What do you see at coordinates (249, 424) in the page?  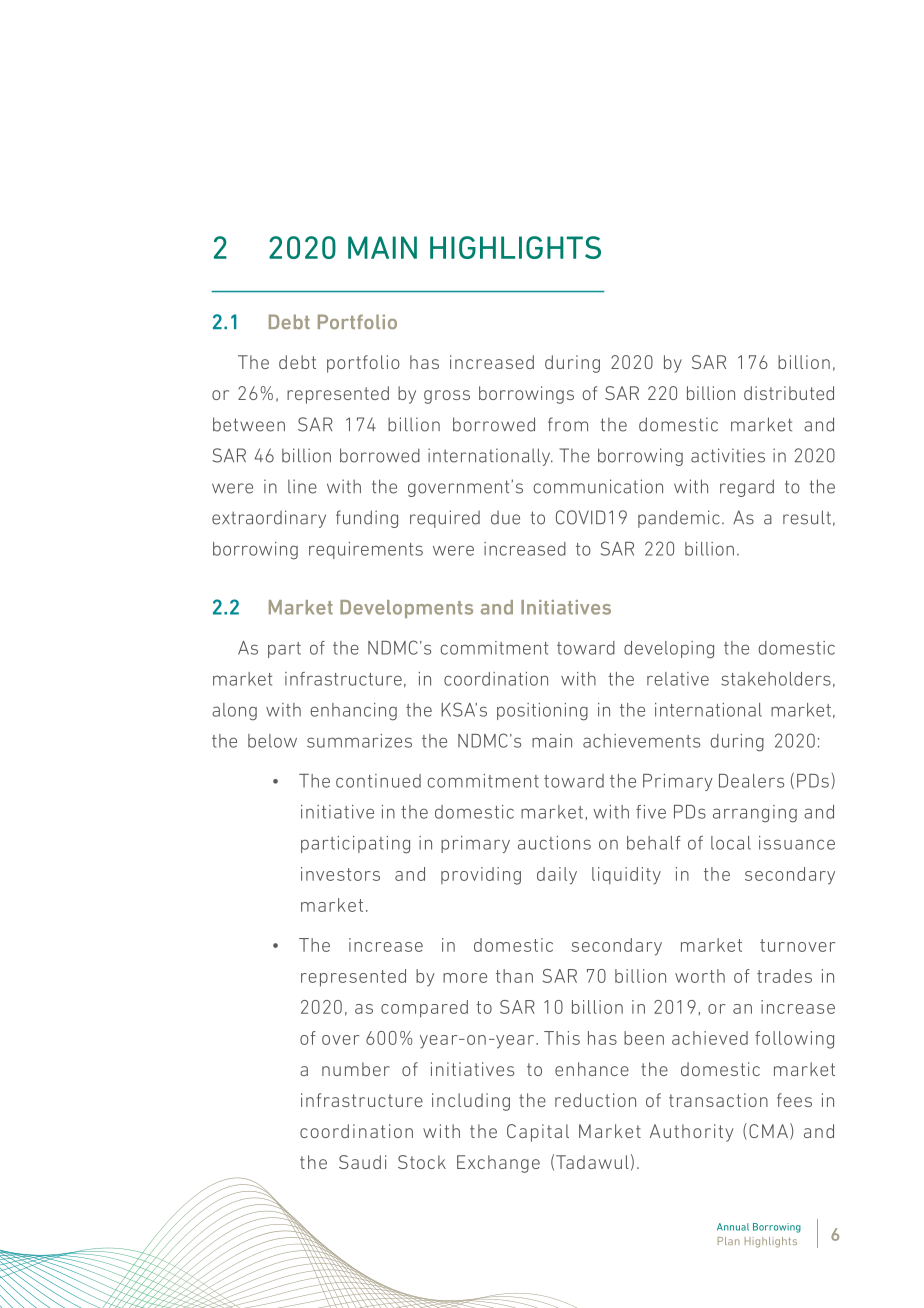 I see `between` at bounding box center [249, 424].
